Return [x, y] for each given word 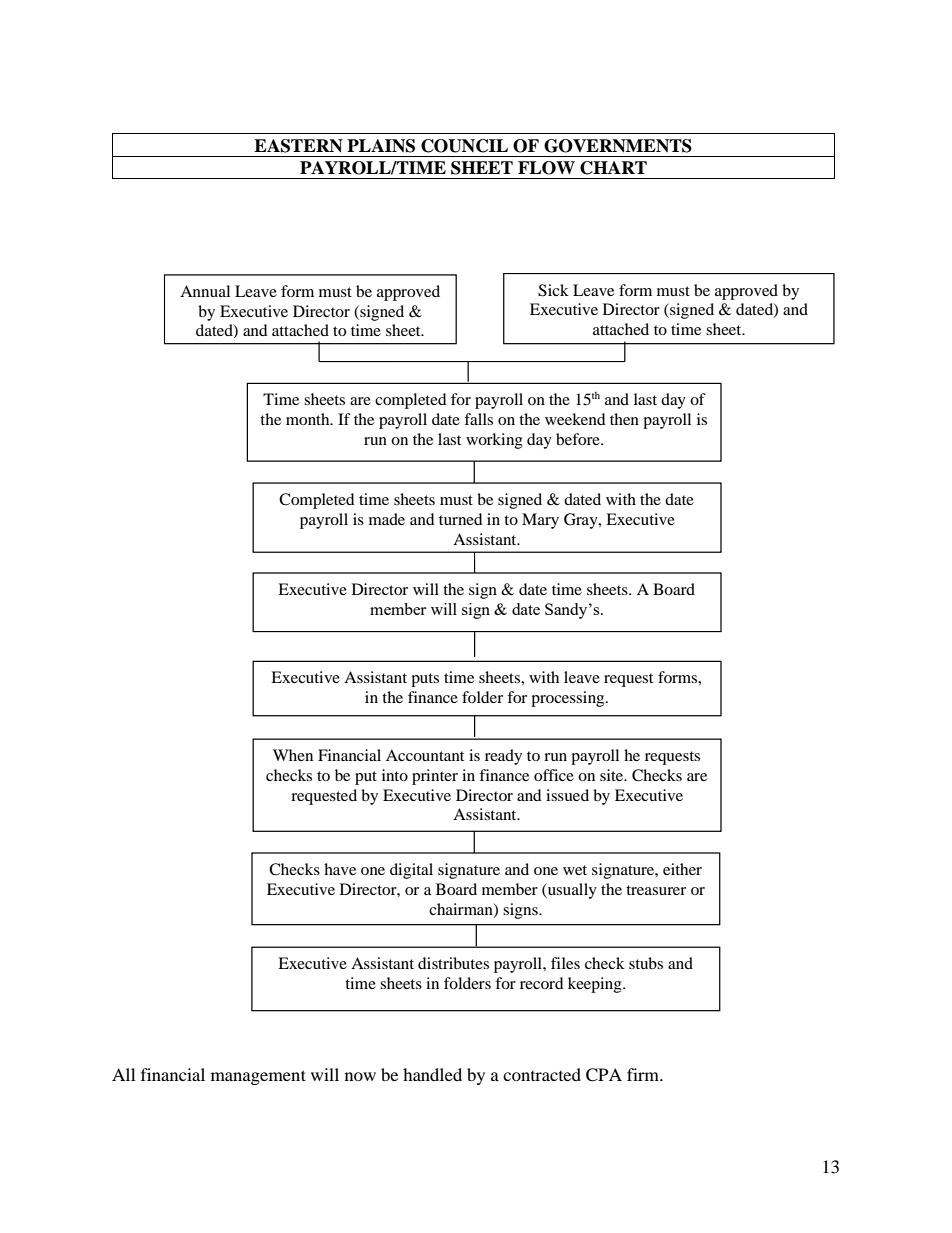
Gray [582, 521]
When [293, 755]
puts [425, 680]
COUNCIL [464, 146]
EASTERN [298, 146]
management [258, 1077]
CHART [613, 168]
